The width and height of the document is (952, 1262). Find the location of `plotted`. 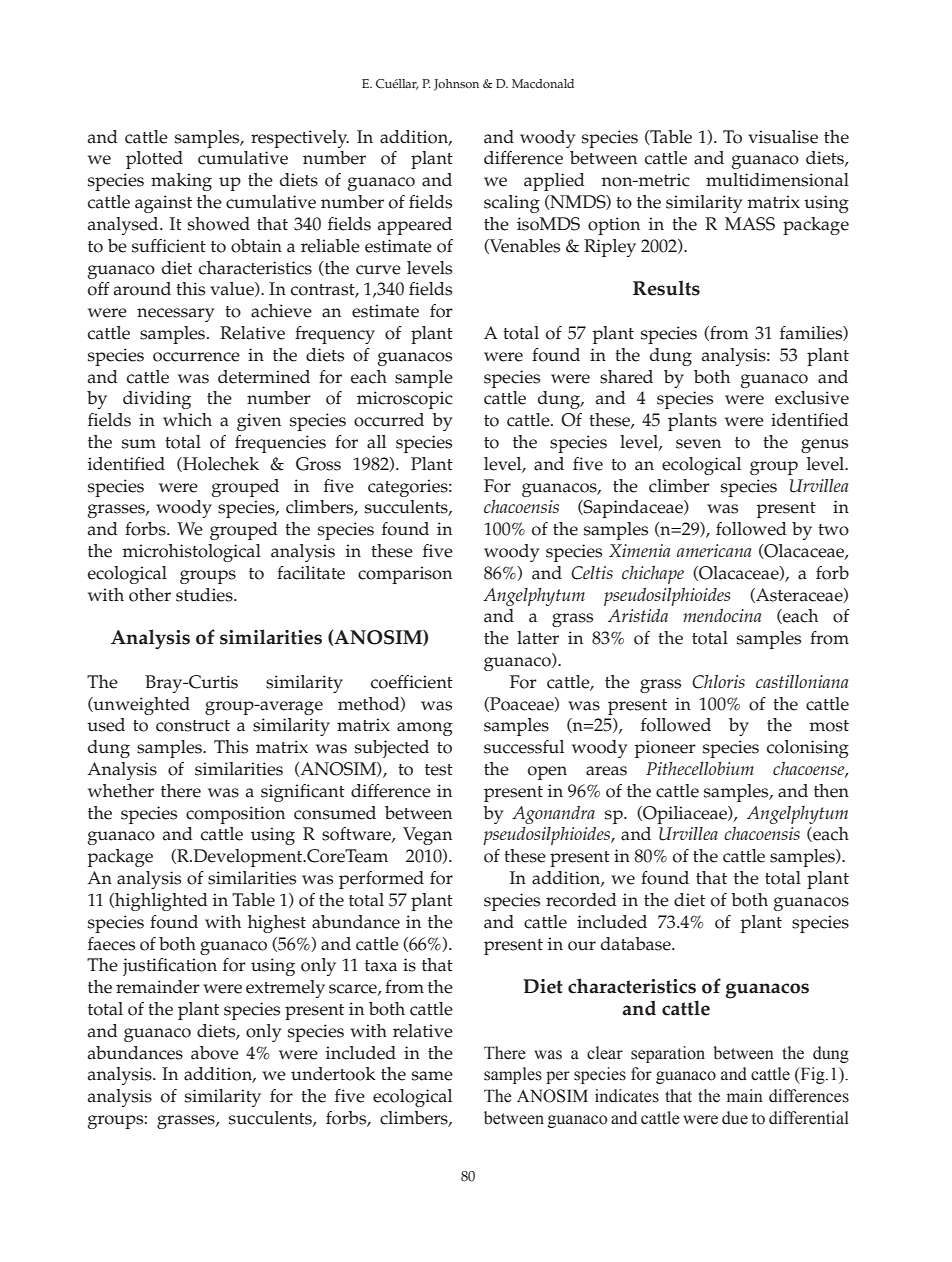

plotted is located at coordinates (154, 160).
